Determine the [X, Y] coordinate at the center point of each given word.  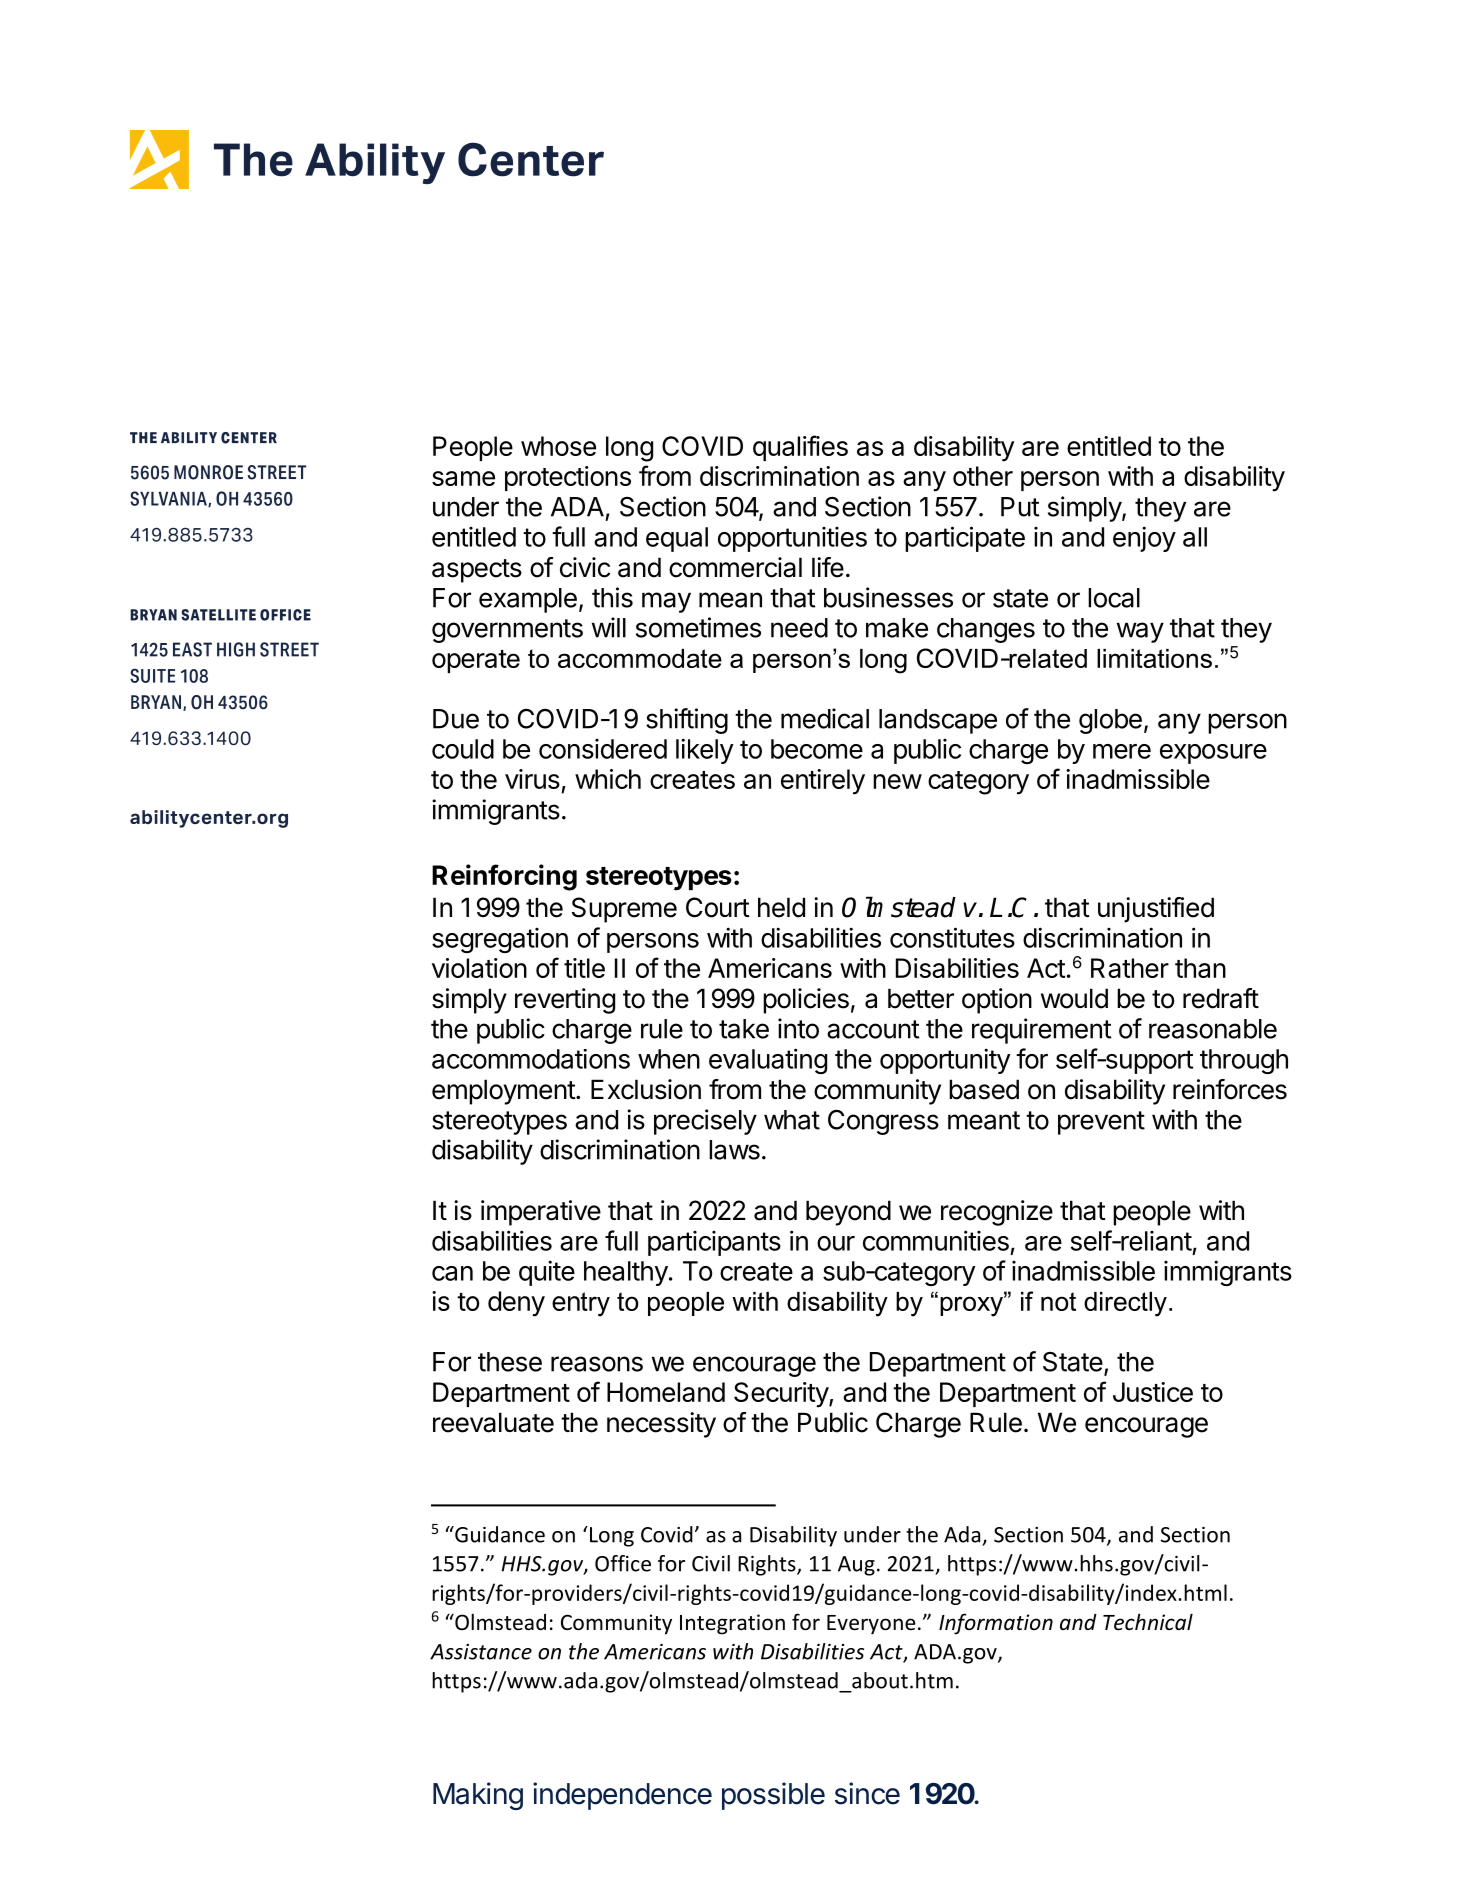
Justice [1153, 1392]
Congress [883, 1122]
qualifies [800, 448]
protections [568, 478]
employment [504, 1092]
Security [782, 1395]
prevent [1101, 1123]
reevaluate [493, 1422]
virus [532, 779]
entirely [823, 782]
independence [622, 1796]
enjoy [1144, 539]
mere [1122, 751]
